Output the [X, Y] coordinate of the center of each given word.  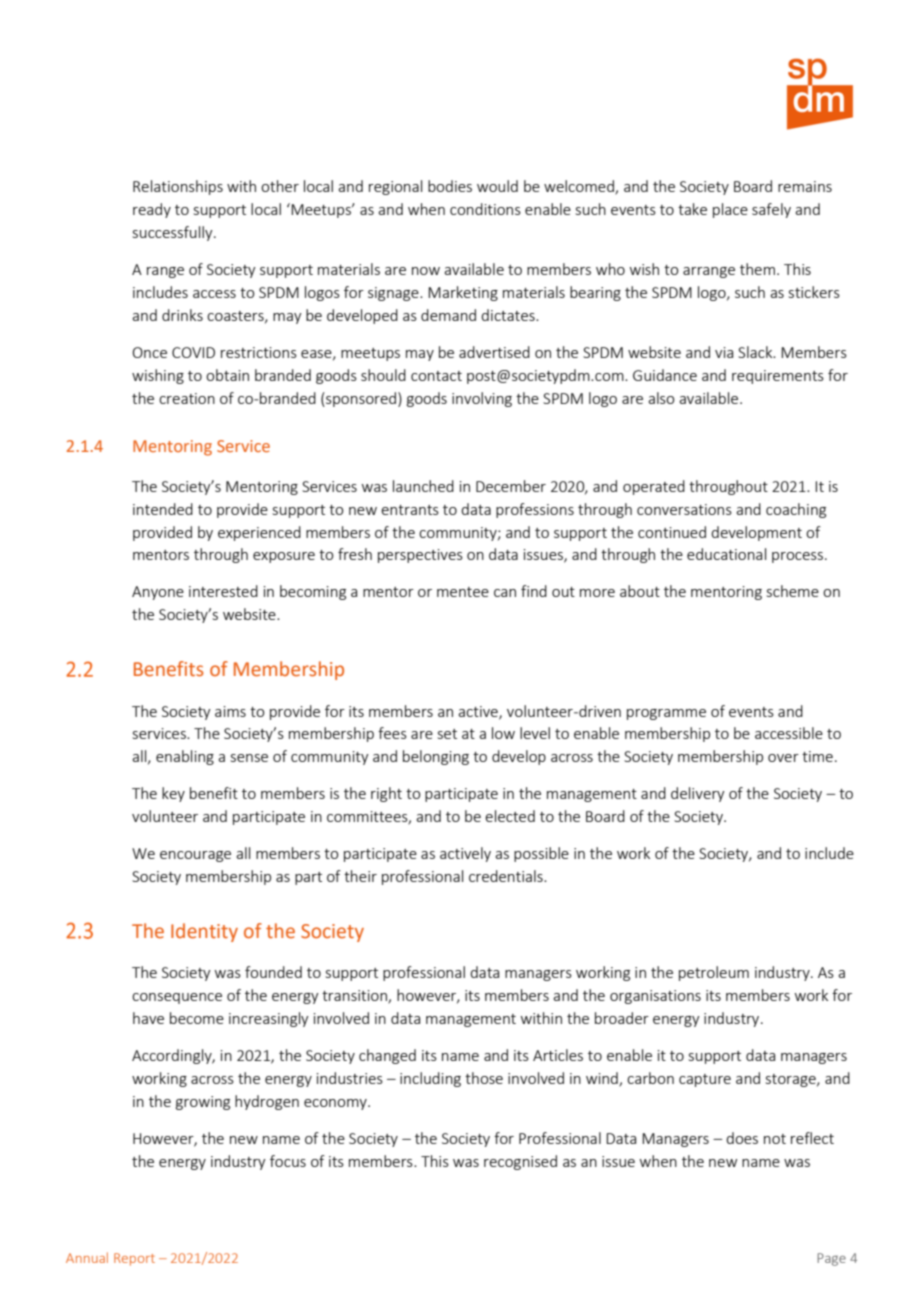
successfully [174, 233]
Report [134, 1259]
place [730, 210]
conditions [485, 209]
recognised [520, 1162]
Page [831, 1259]
